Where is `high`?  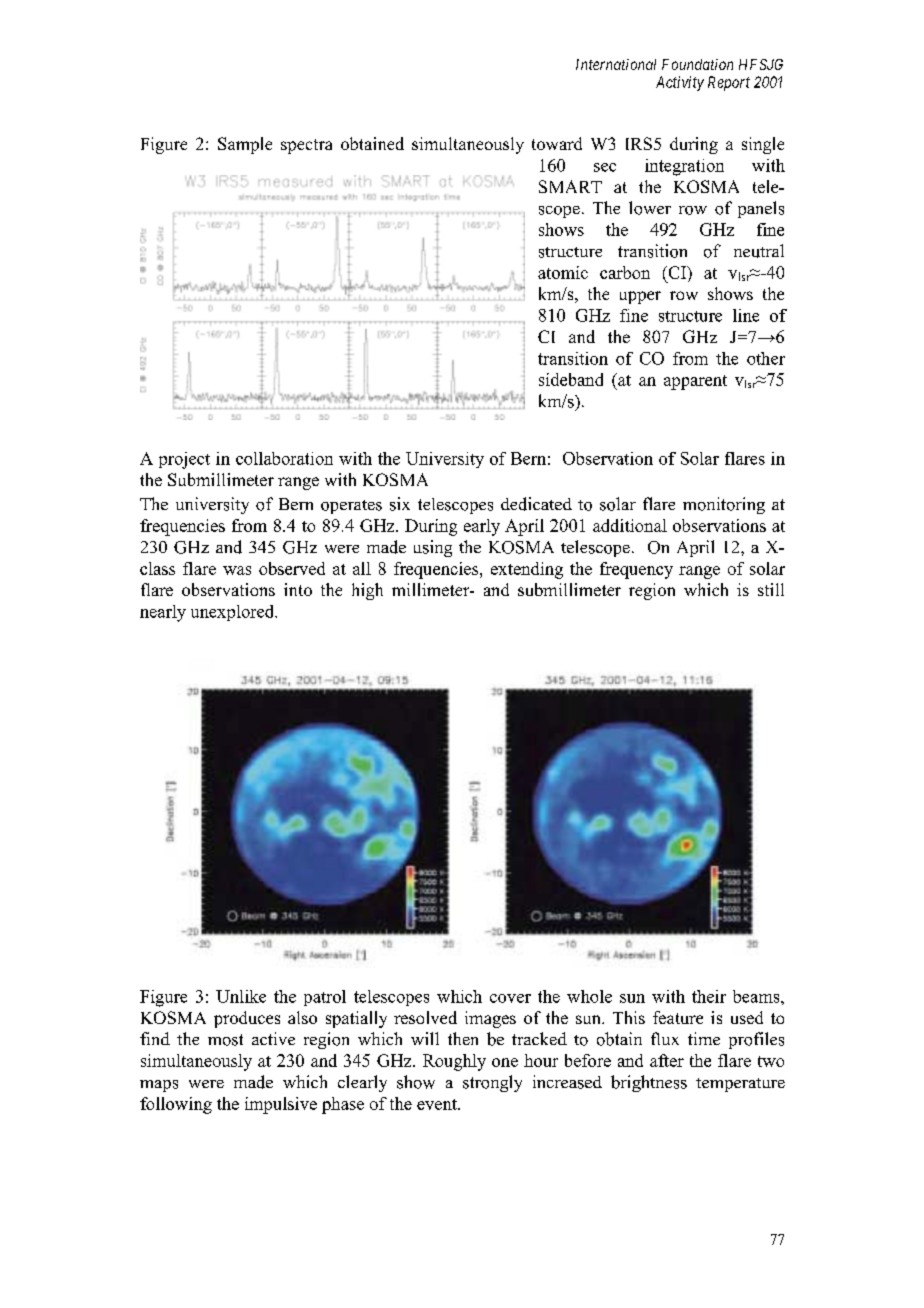 high is located at coordinates (367, 591).
